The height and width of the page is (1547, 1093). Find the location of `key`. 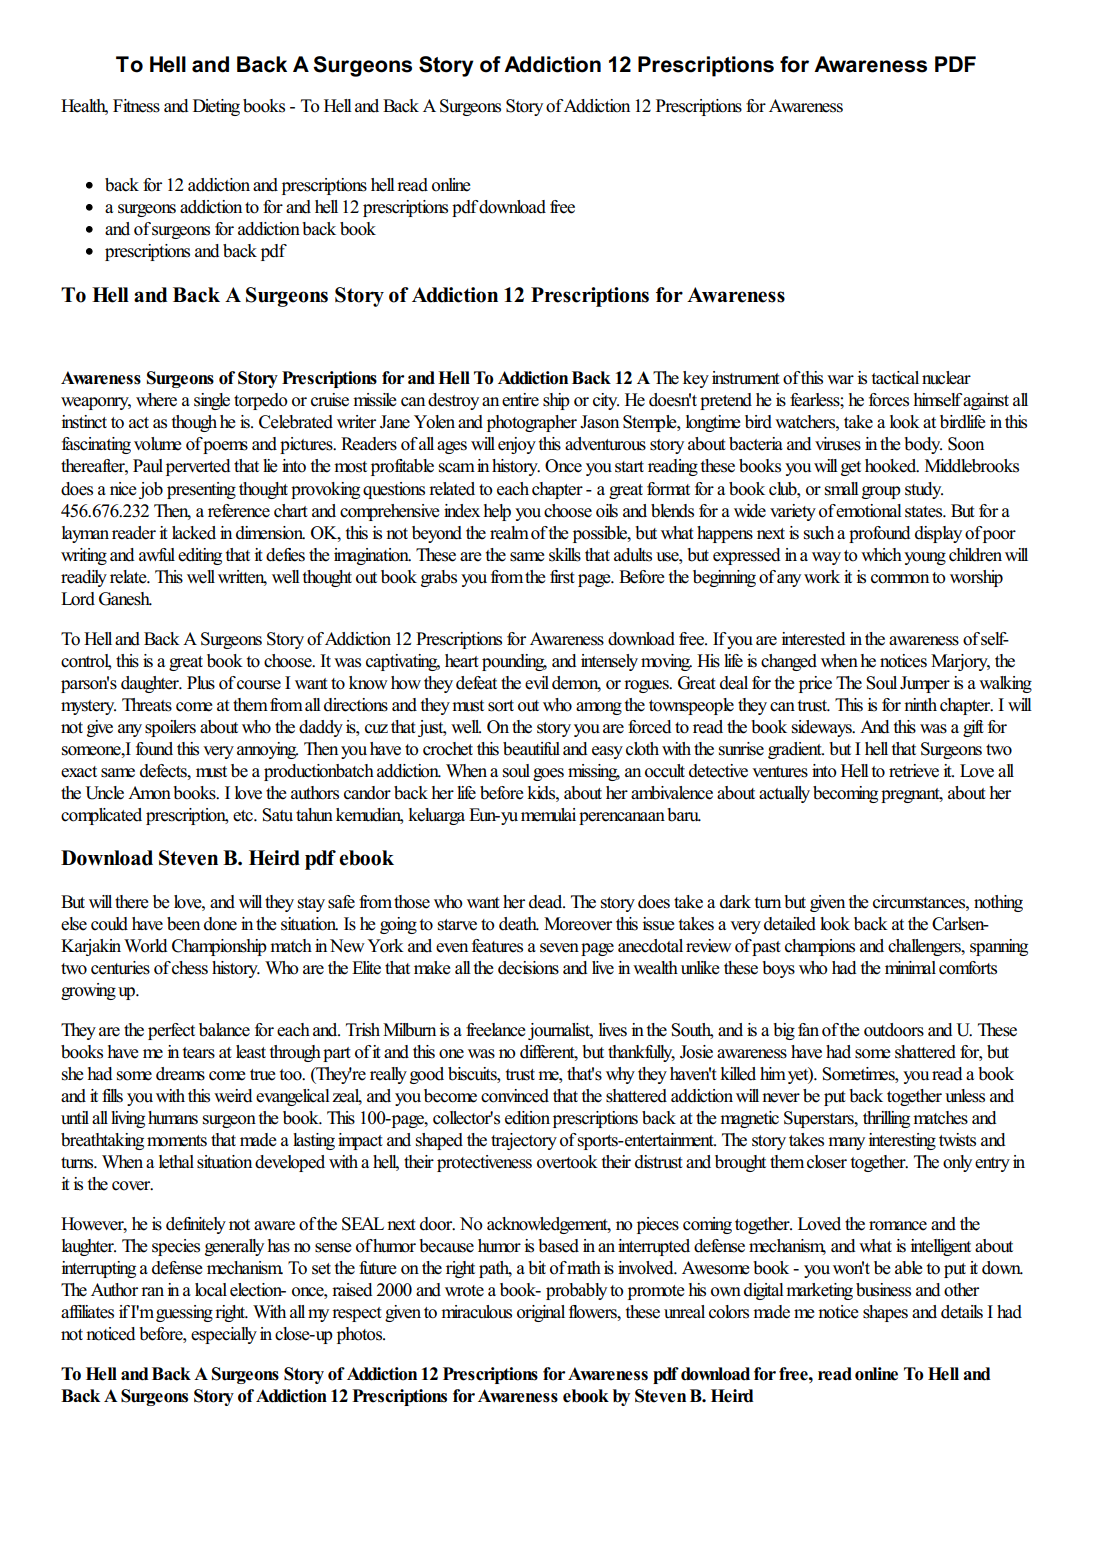

key is located at coordinates (696, 379).
